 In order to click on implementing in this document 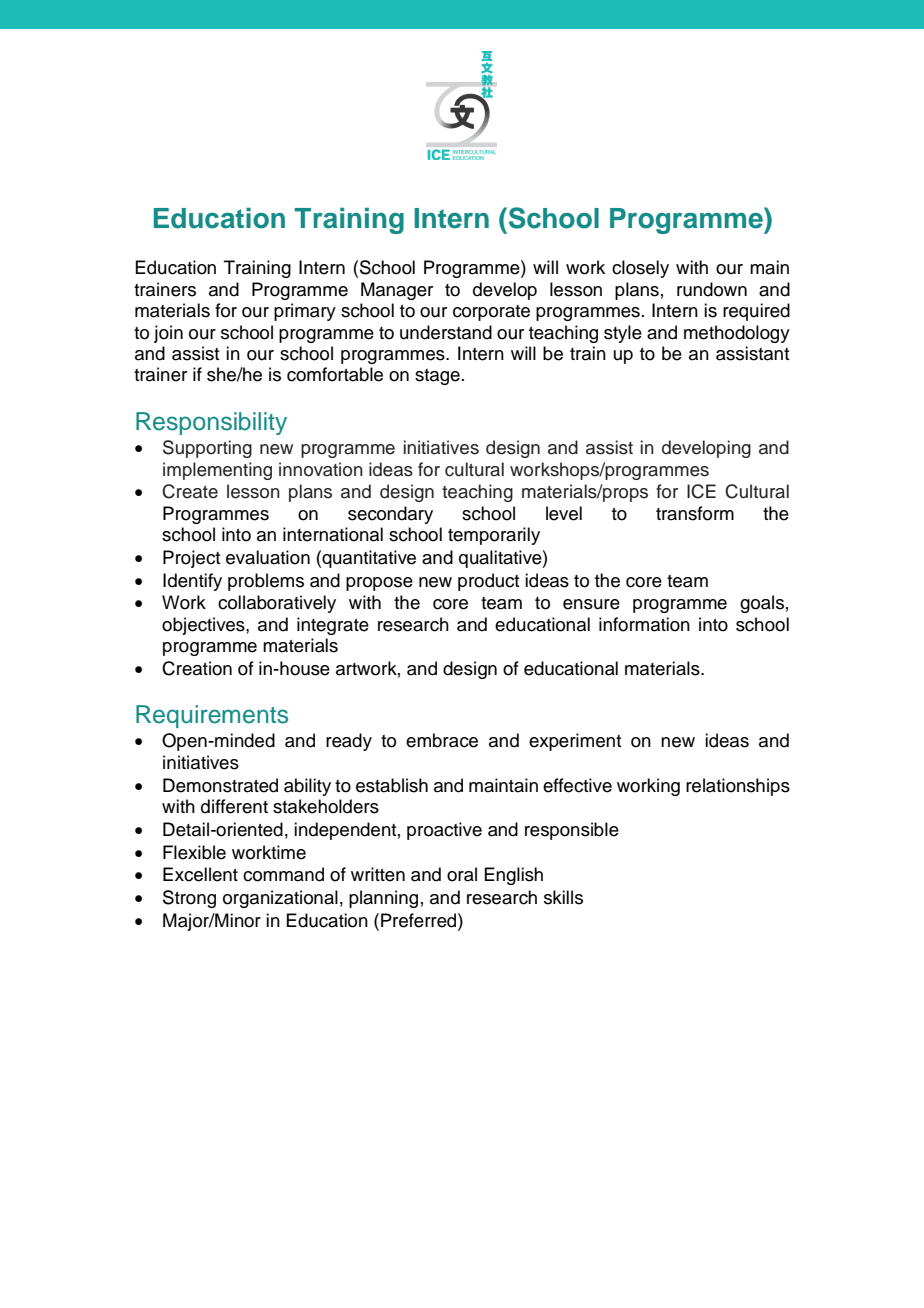, I will do `click(217, 471)`.
